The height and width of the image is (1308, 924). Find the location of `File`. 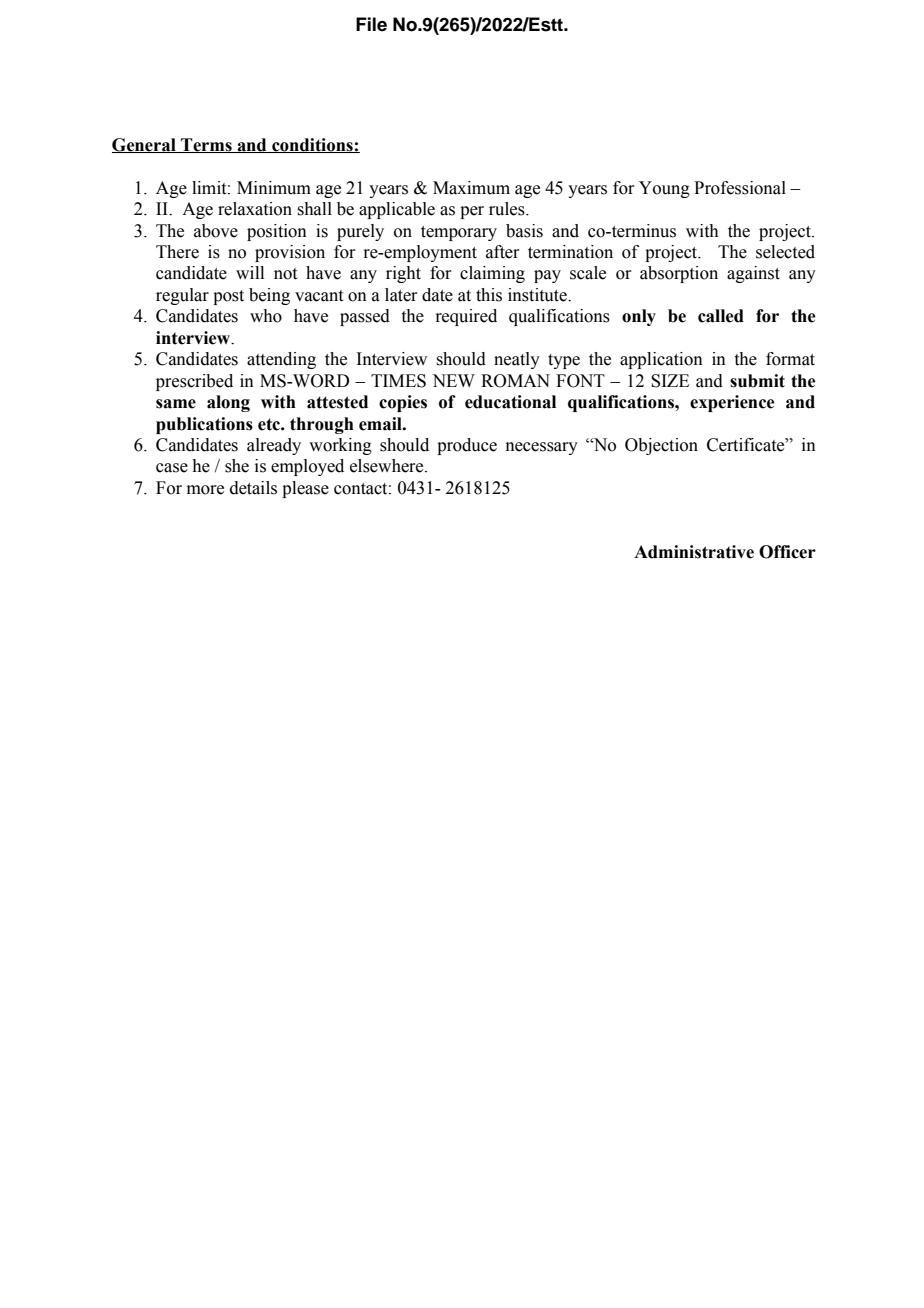

File is located at coordinates (371, 24).
